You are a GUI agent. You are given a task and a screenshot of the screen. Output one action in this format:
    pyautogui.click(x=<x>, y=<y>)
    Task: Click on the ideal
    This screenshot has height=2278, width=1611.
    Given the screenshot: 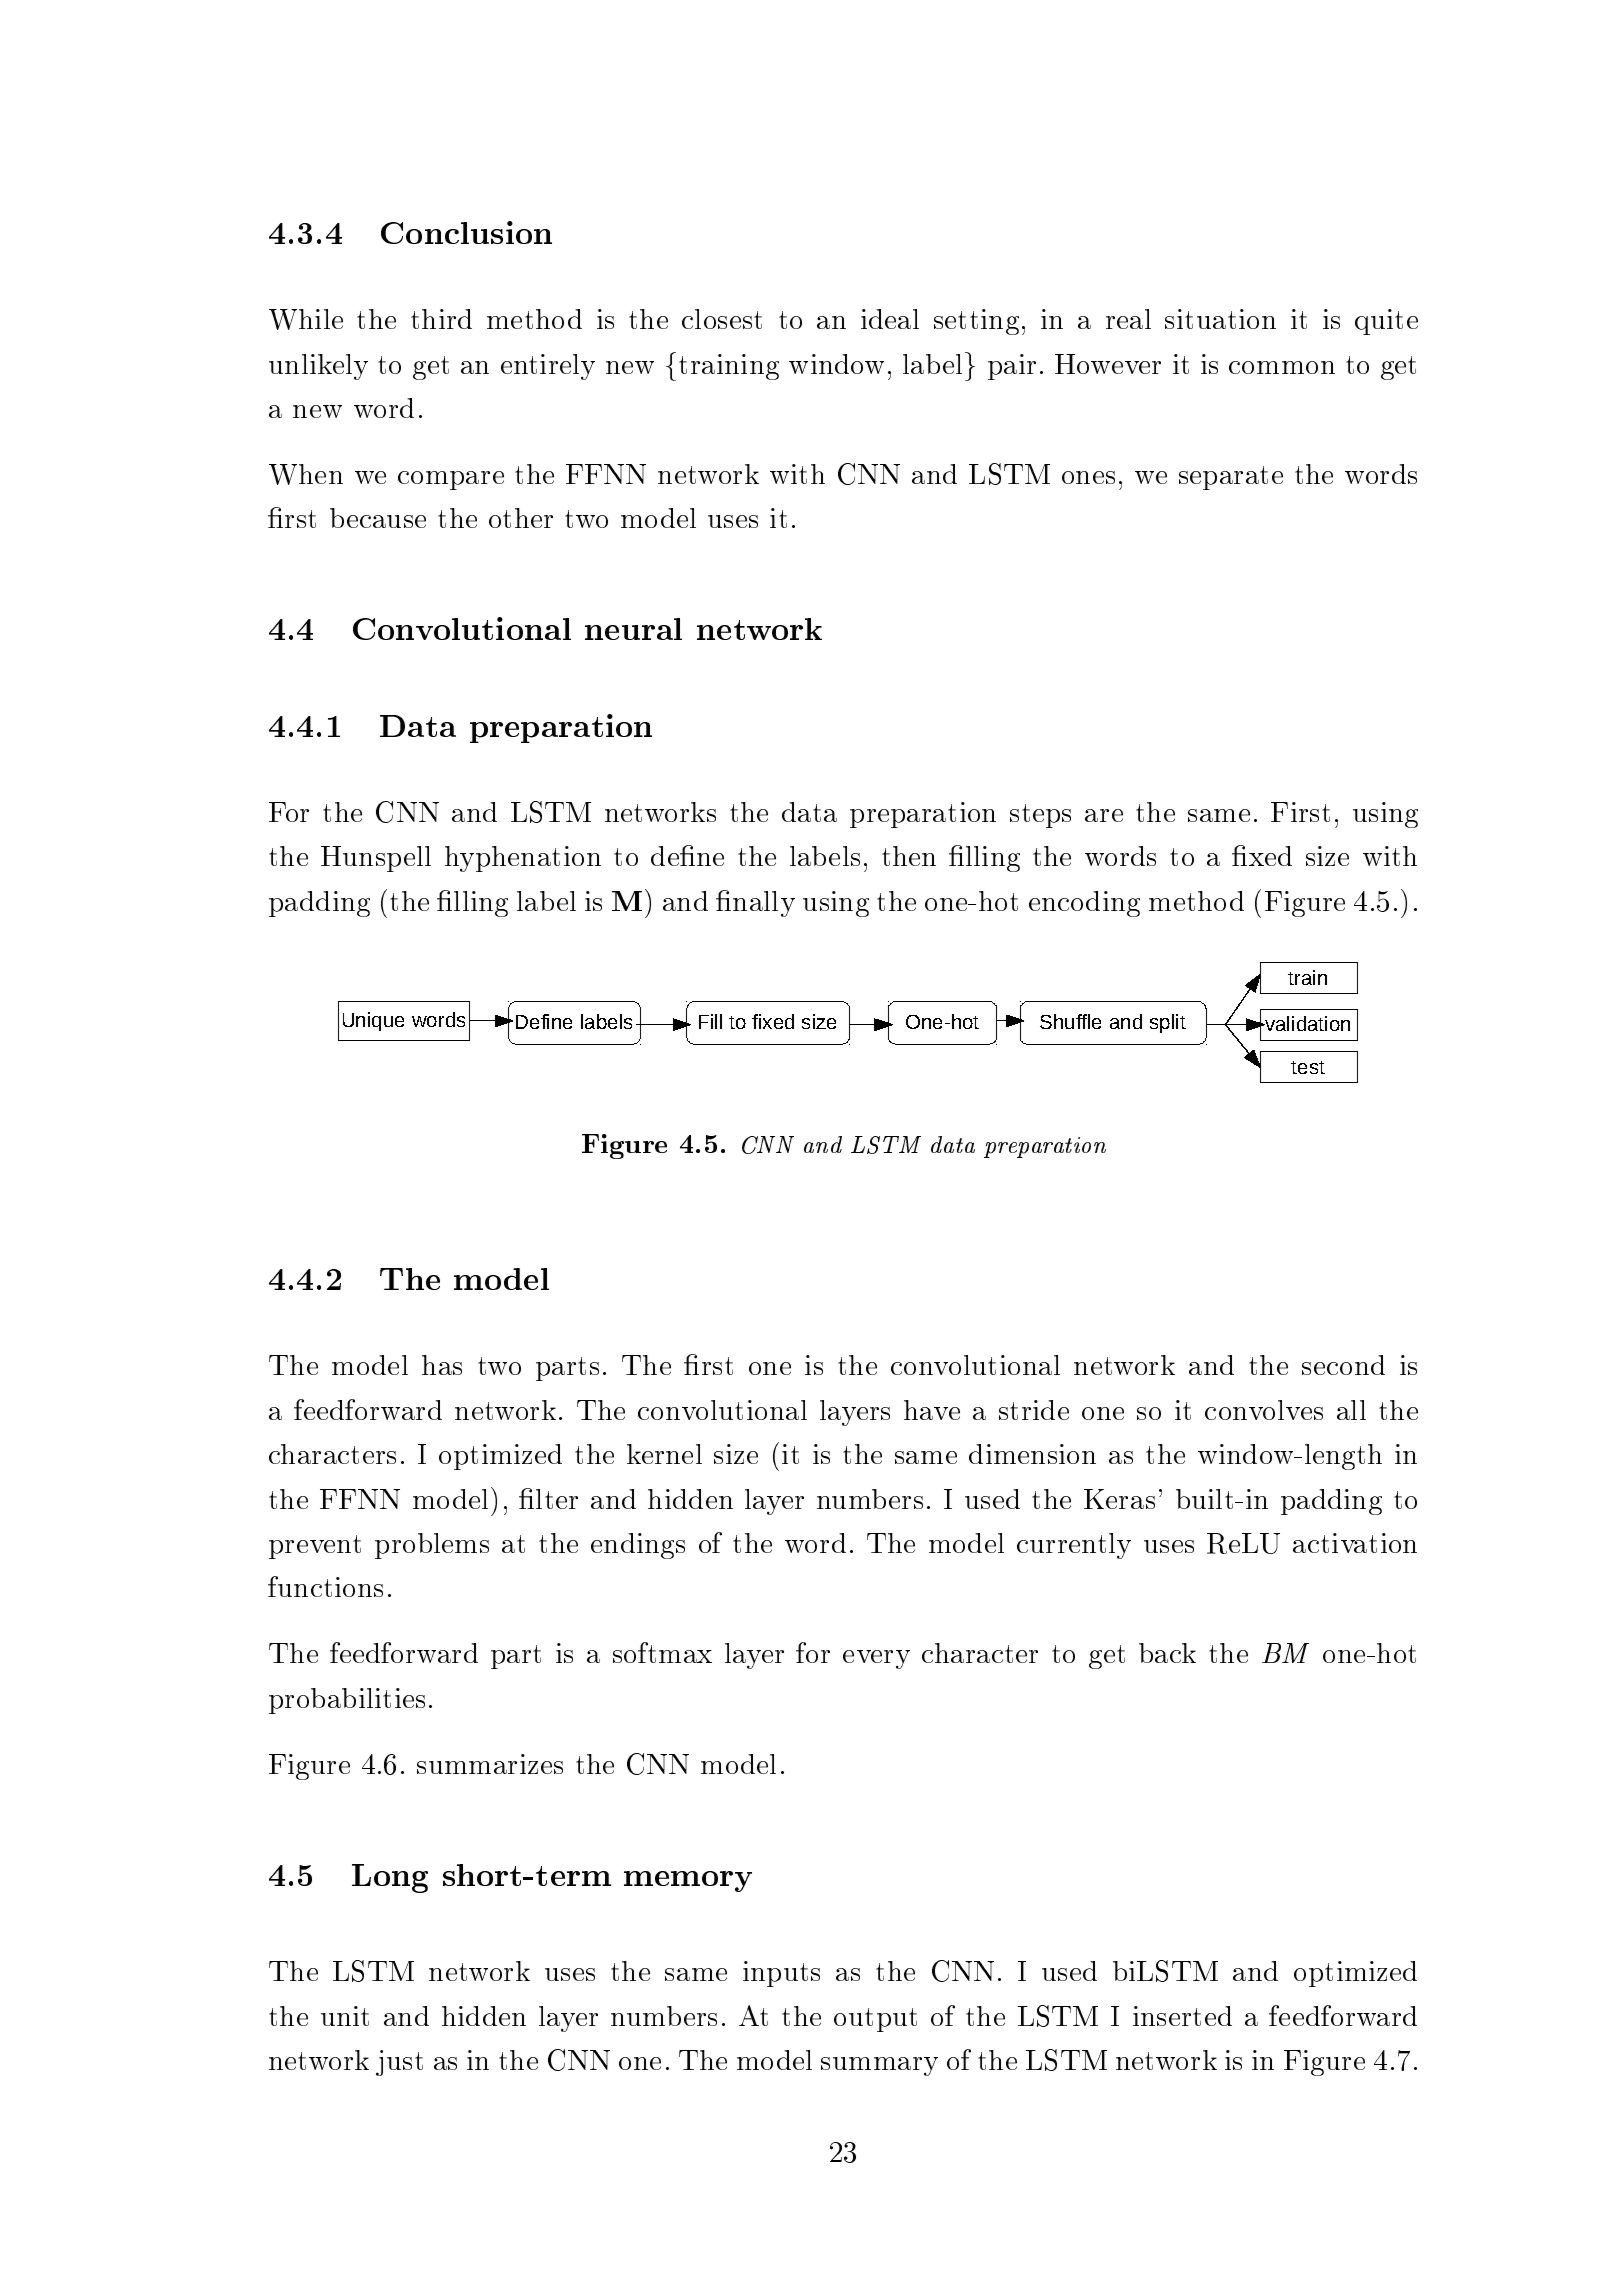 What is the action you would take?
    pyautogui.click(x=890, y=319)
